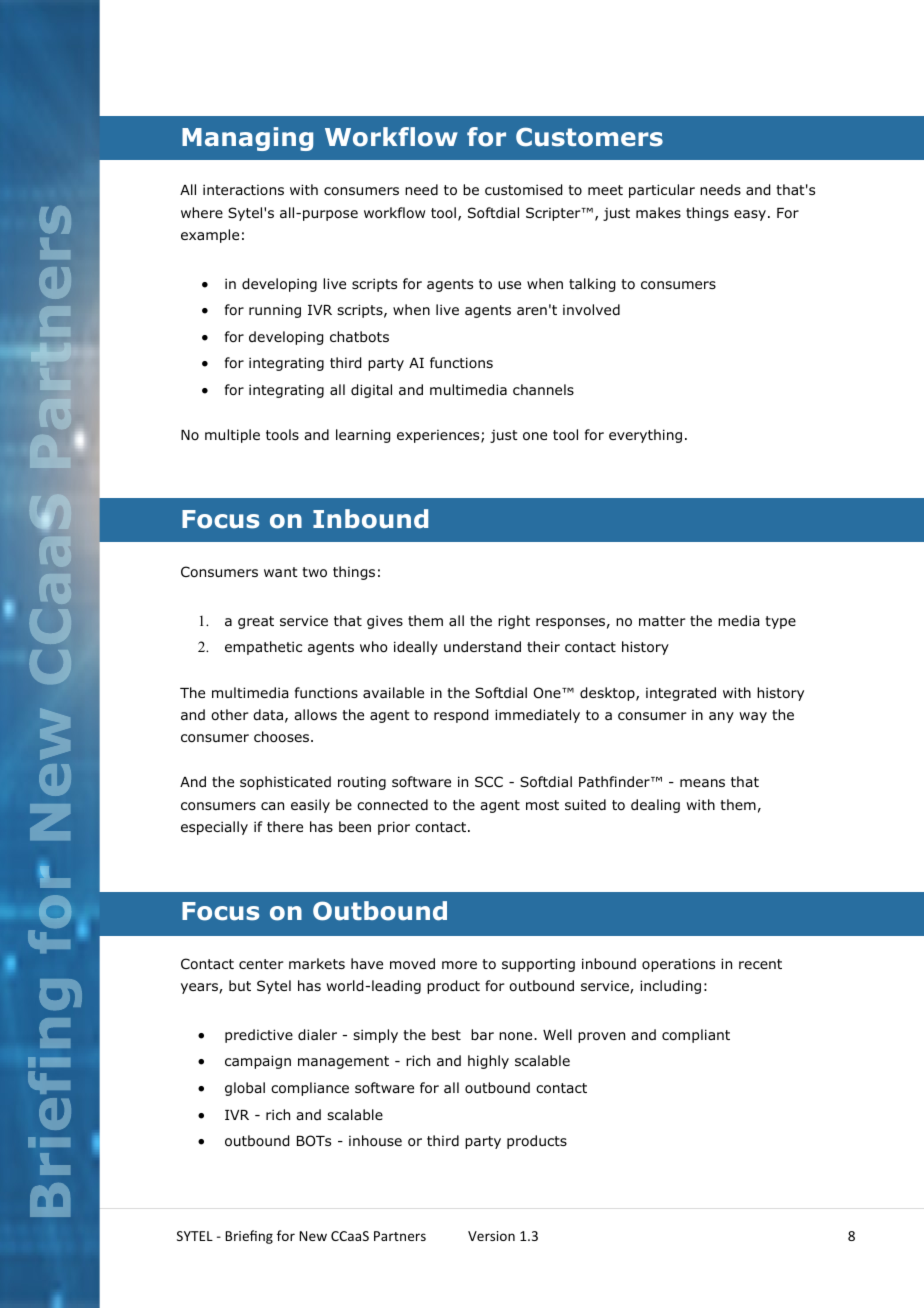  I want to click on compliant, so click(696, 1036).
